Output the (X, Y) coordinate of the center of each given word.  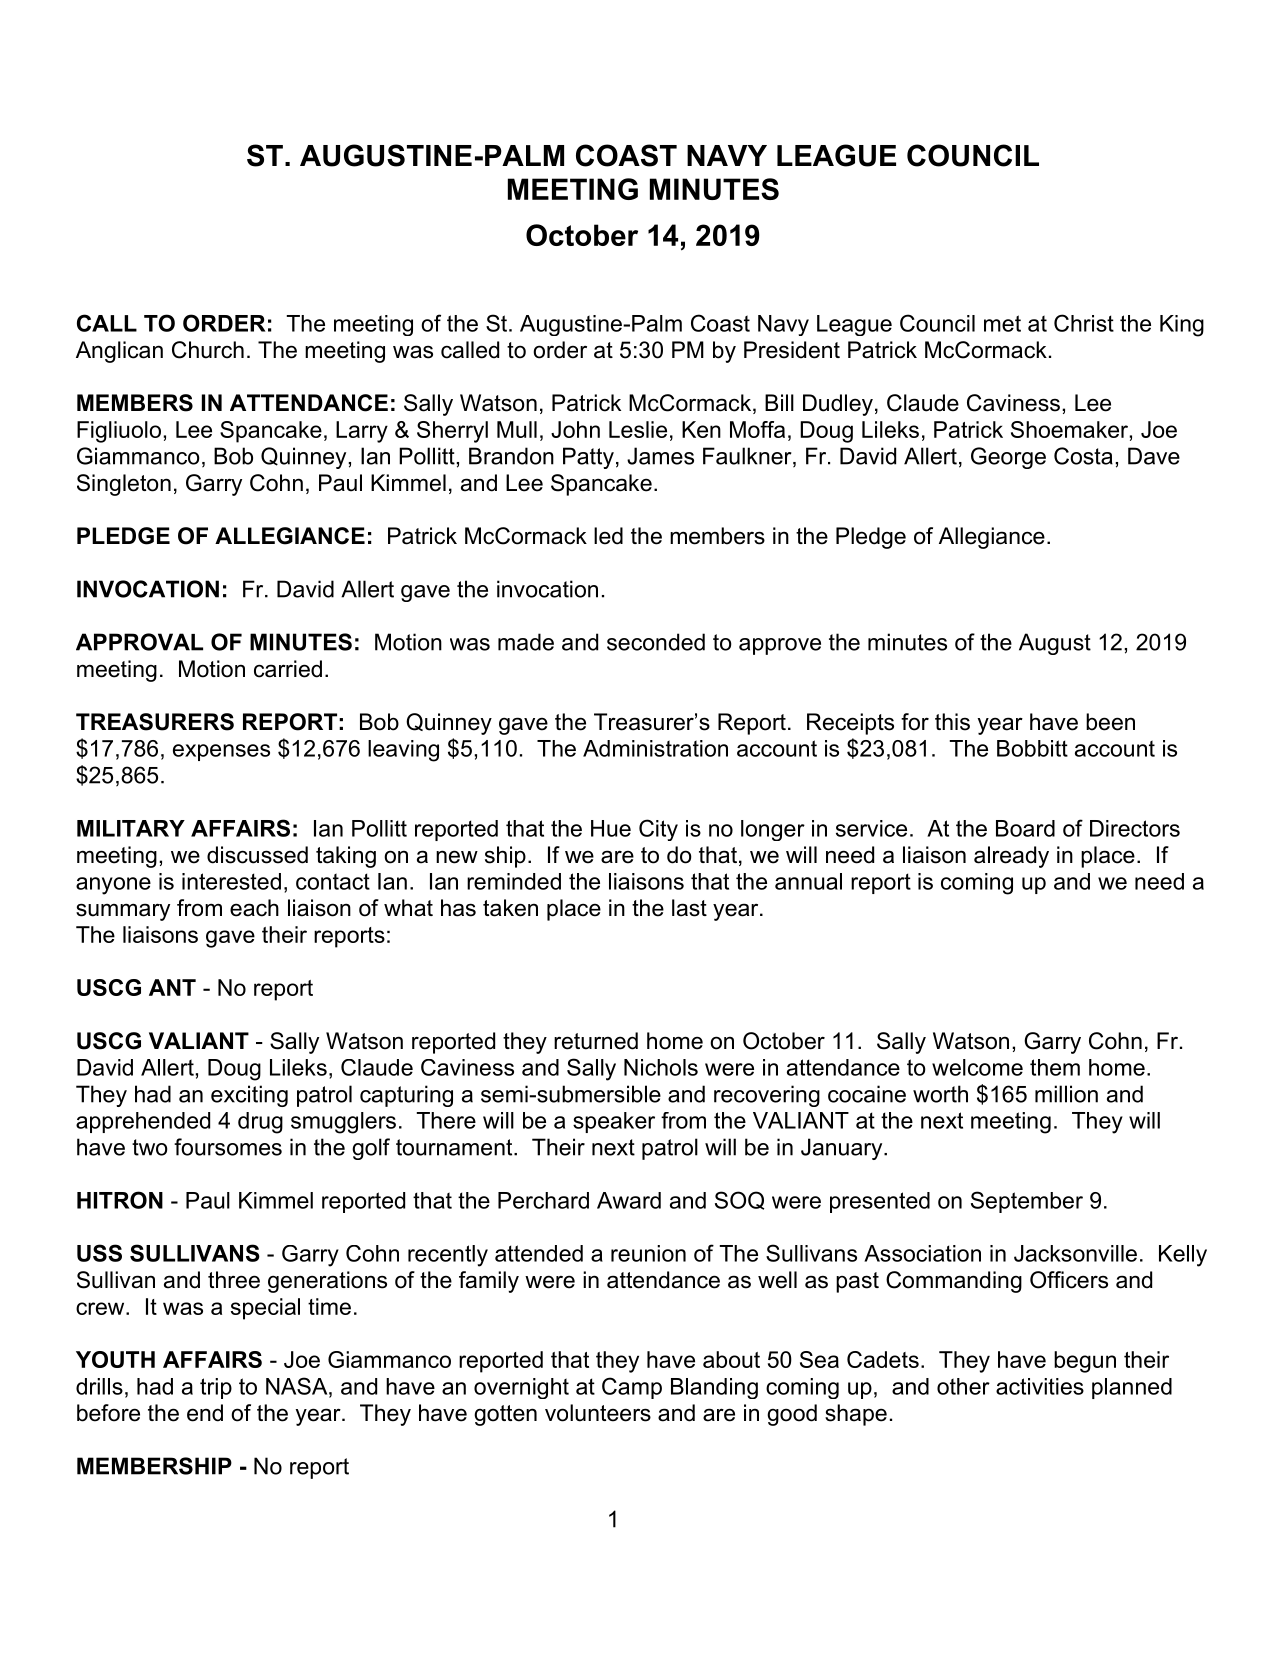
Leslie (638, 429)
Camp (632, 1388)
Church (208, 350)
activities (1040, 1386)
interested (231, 881)
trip (216, 1388)
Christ (1084, 323)
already (1011, 857)
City (658, 830)
